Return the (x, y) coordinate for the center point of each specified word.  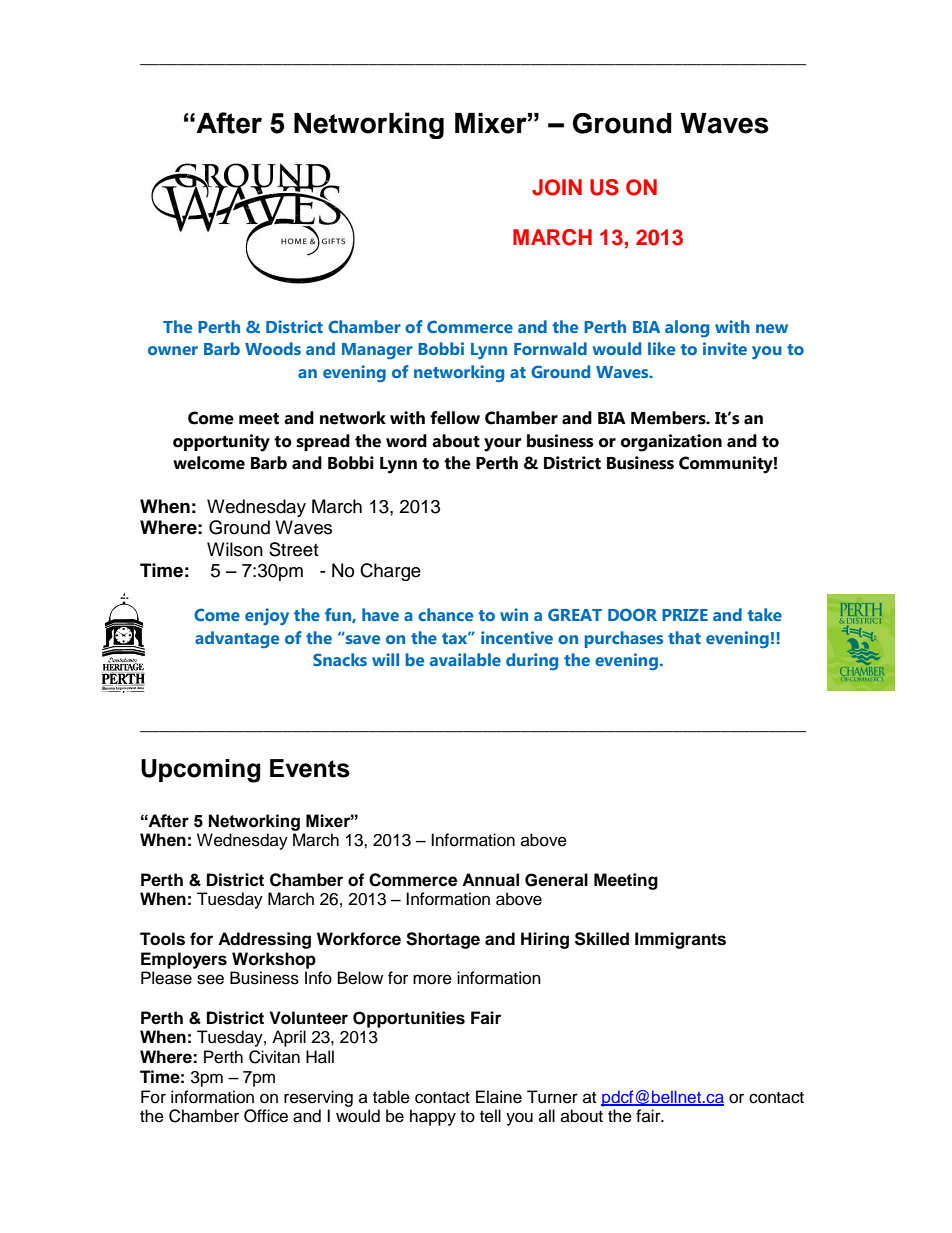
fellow (455, 418)
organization (671, 443)
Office (266, 1116)
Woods (273, 348)
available (465, 659)
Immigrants (680, 940)
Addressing (264, 940)
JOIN (557, 187)
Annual (490, 880)
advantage (237, 640)
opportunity (221, 443)
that (684, 637)
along (687, 329)
